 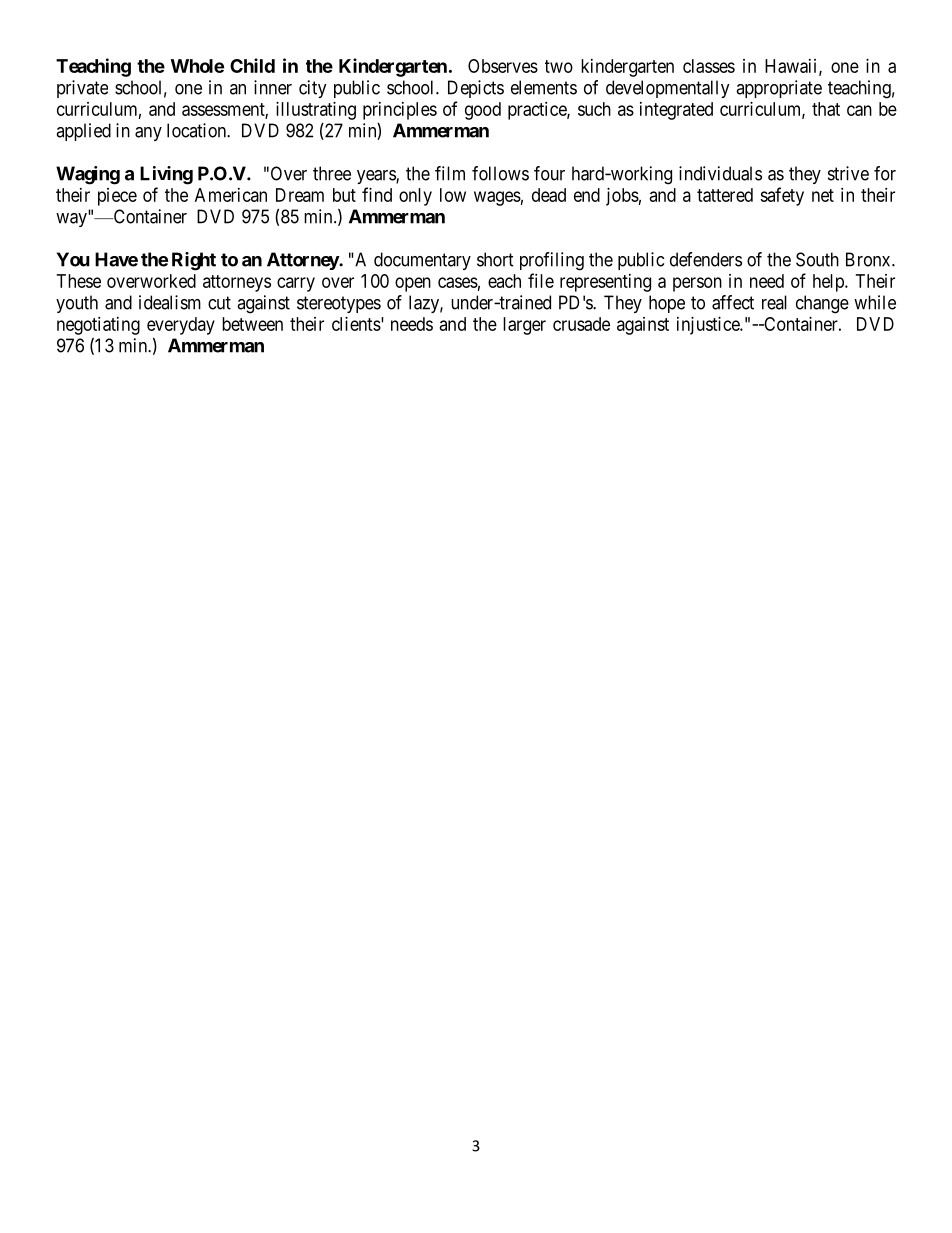 What do you see at coordinates (524, 326) in the screenshot?
I see `larger` at bounding box center [524, 326].
